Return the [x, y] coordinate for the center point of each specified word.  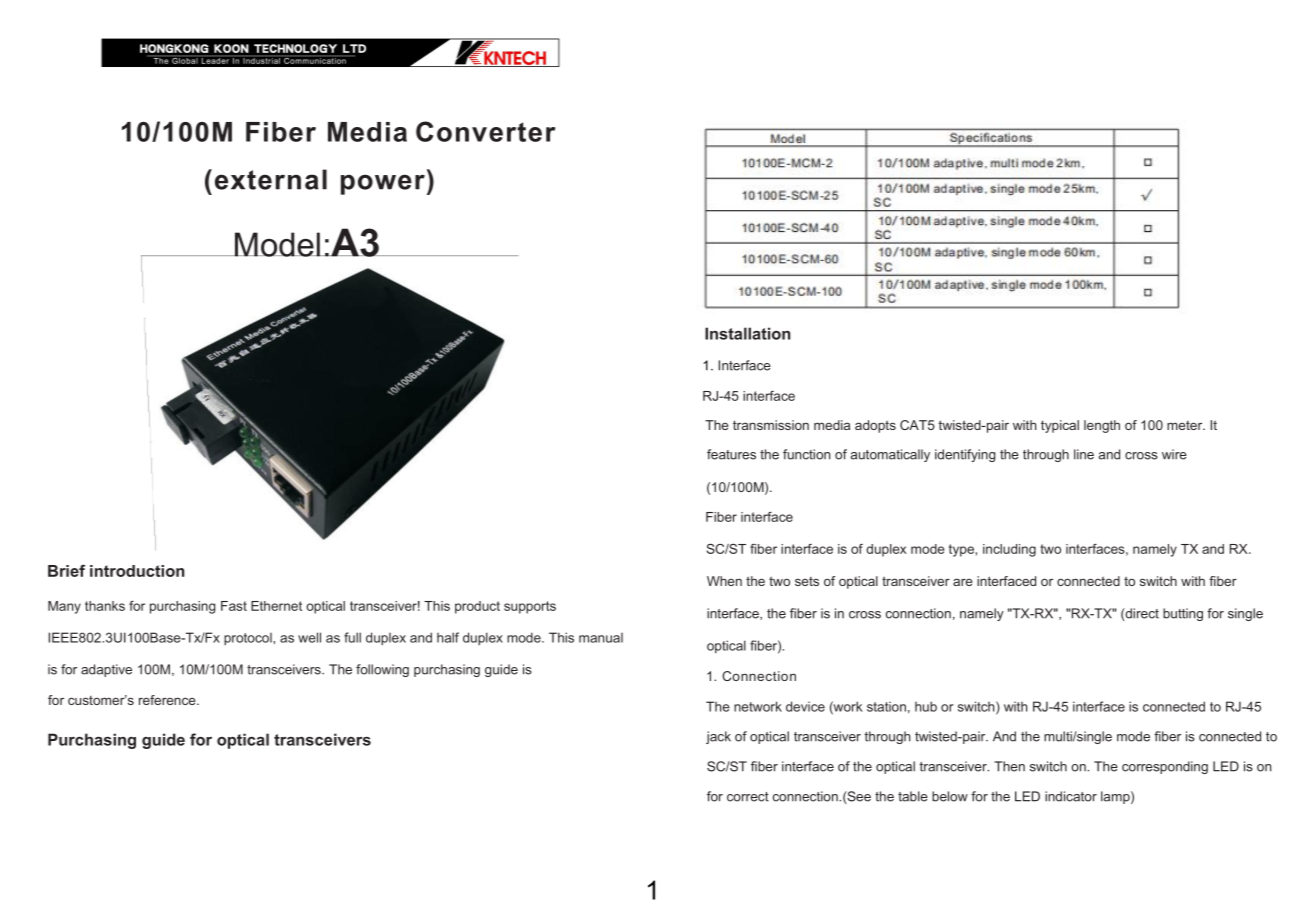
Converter [486, 131]
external [271, 179]
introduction [137, 571]
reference [168, 700]
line [1084, 454]
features [731, 454]
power [383, 184]
